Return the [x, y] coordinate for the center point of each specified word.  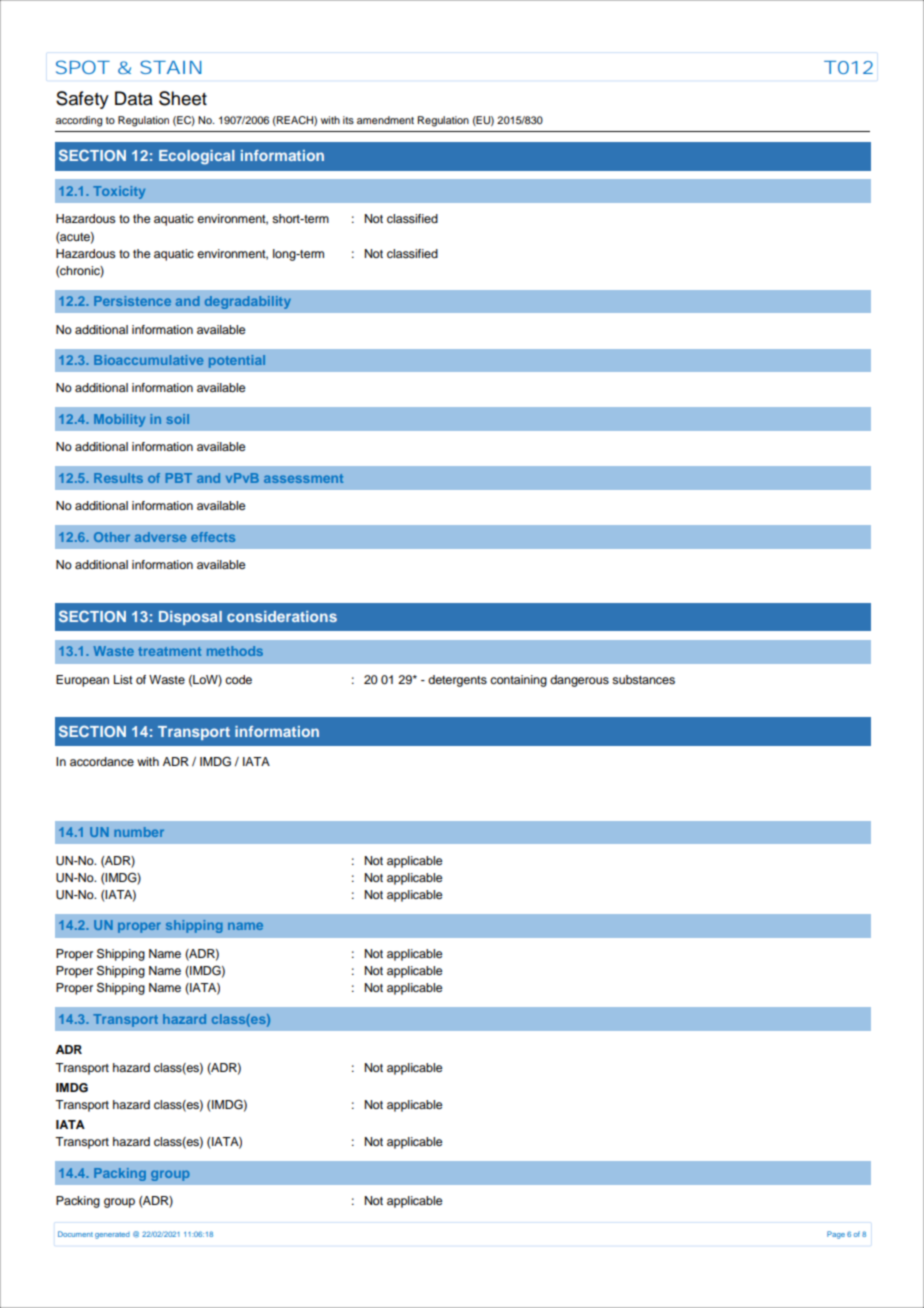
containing [518, 681]
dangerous [579, 681]
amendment [385, 120]
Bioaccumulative [148, 360]
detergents [457, 681]
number [139, 832]
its [348, 120]
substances [643, 679]
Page [836, 1235]
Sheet [183, 98]
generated [112, 1235]
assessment [303, 478]
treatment [169, 651]
